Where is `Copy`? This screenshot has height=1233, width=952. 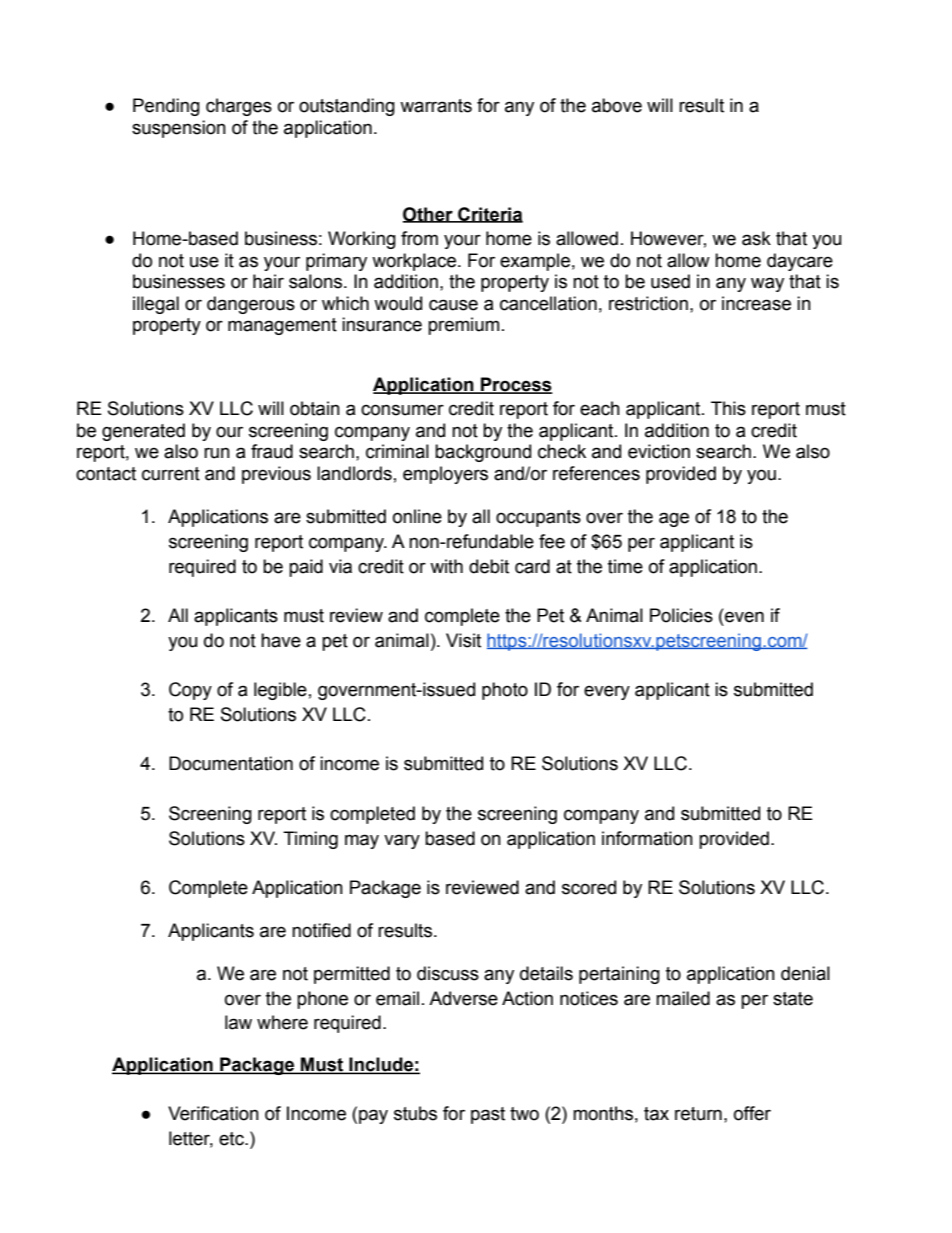
Copy is located at coordinates (190, 691).
